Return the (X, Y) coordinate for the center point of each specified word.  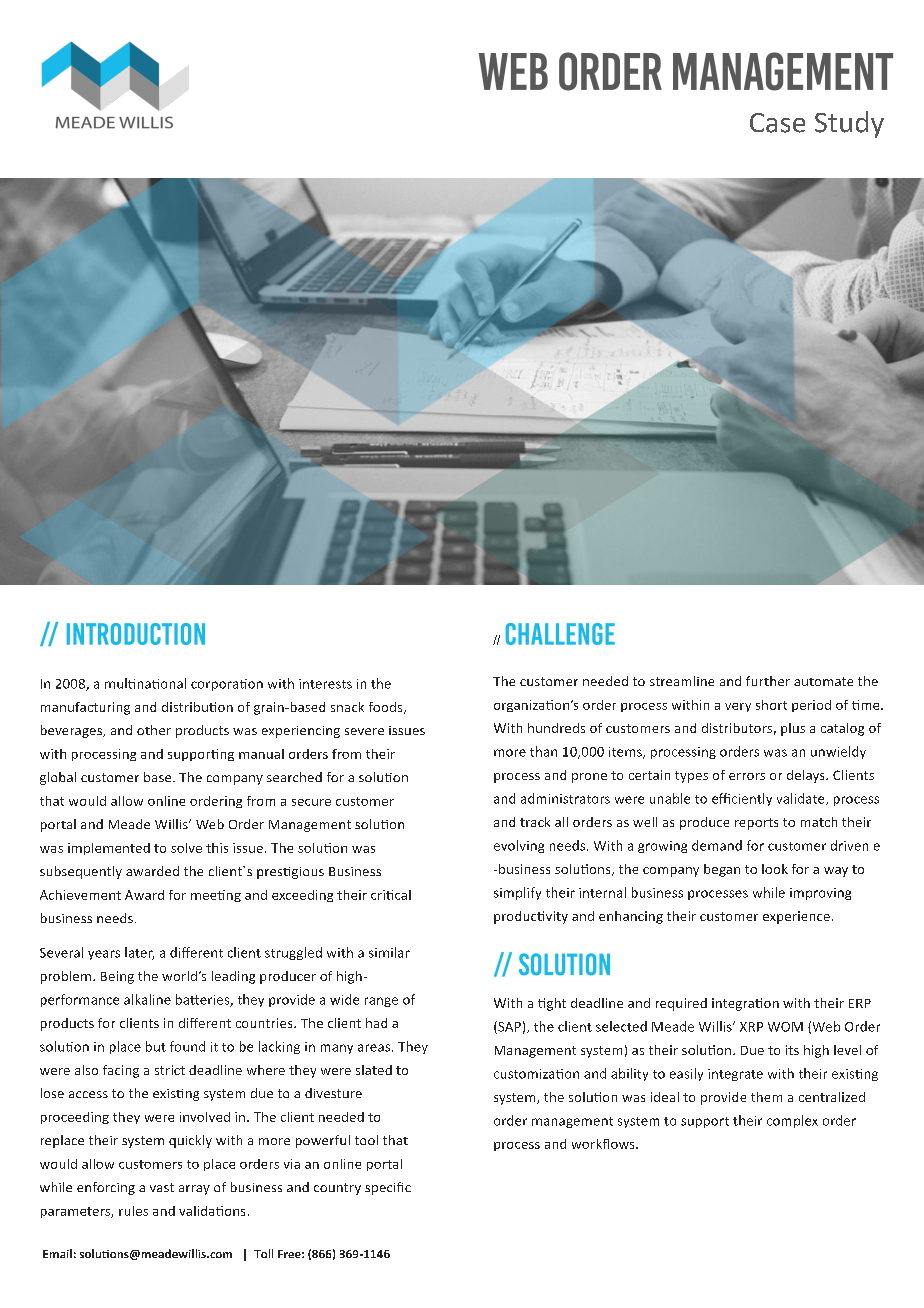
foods (387, 708)
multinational (145, 683)
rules (133, 1211)
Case (777, 123)
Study (849, 124)
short (771, 705)
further (768, 681)
